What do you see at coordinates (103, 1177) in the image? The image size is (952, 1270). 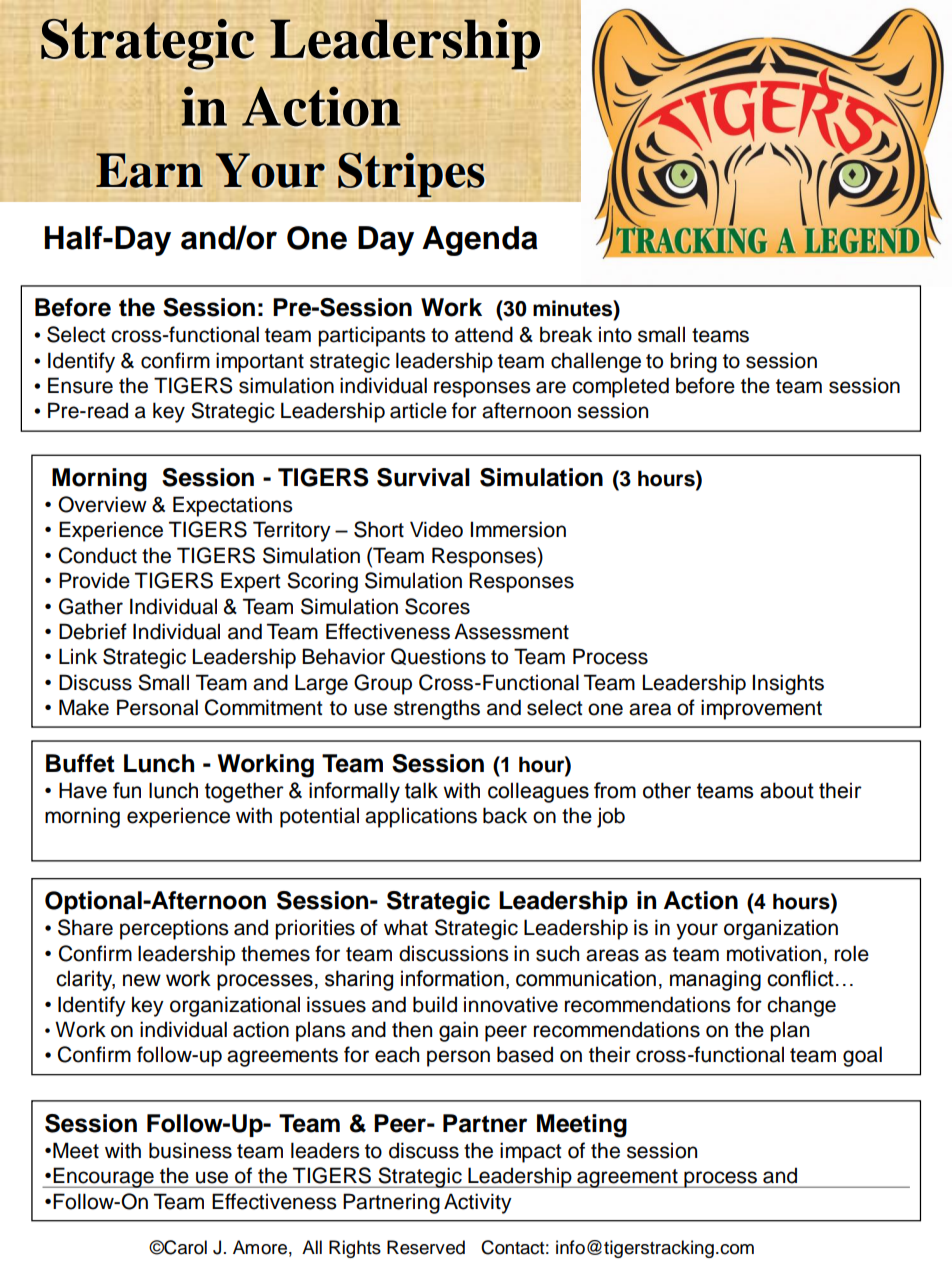 I see `Encourage` at bounding box center [103, 1177].
